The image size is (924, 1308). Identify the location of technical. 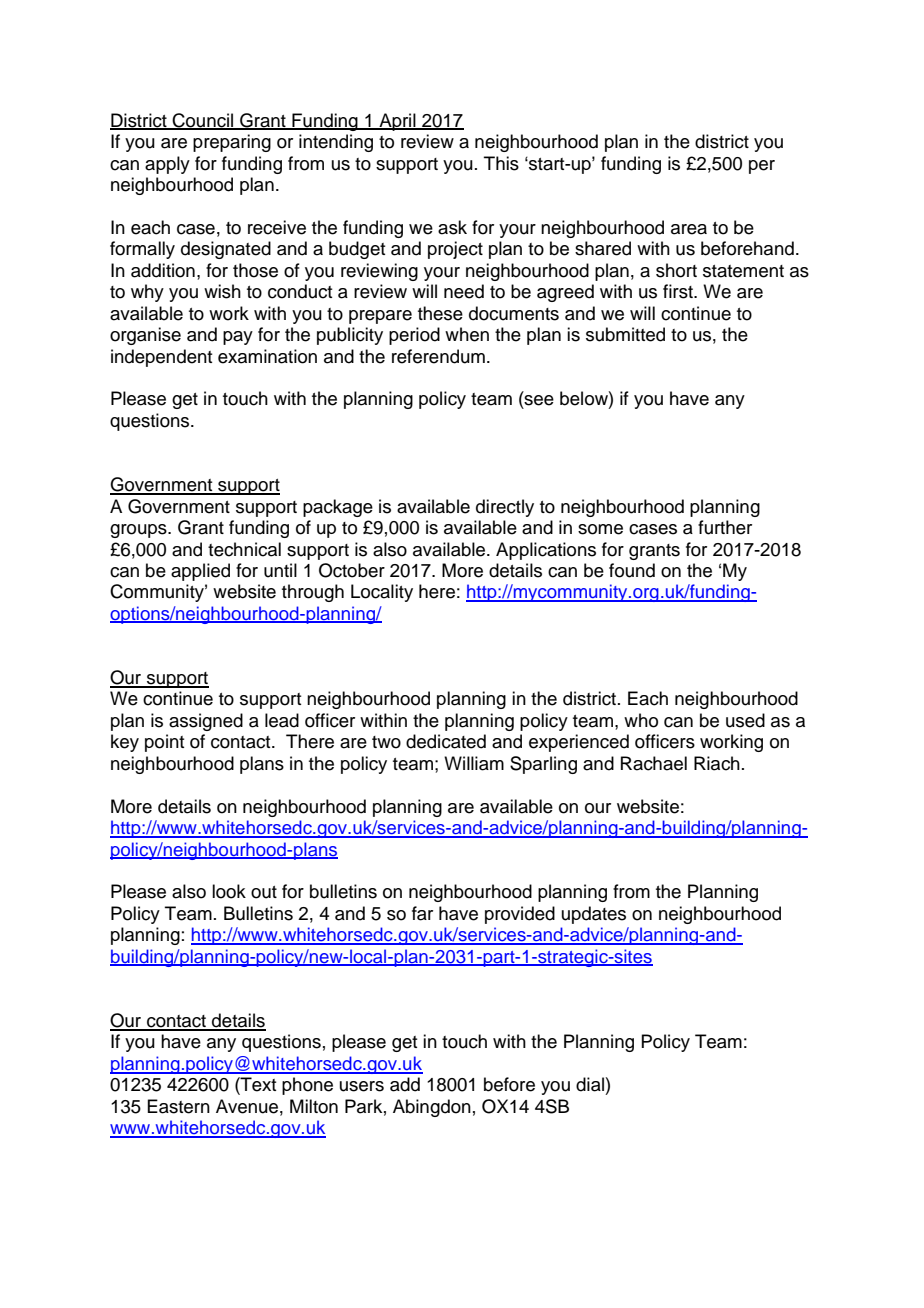
(244, 549).
